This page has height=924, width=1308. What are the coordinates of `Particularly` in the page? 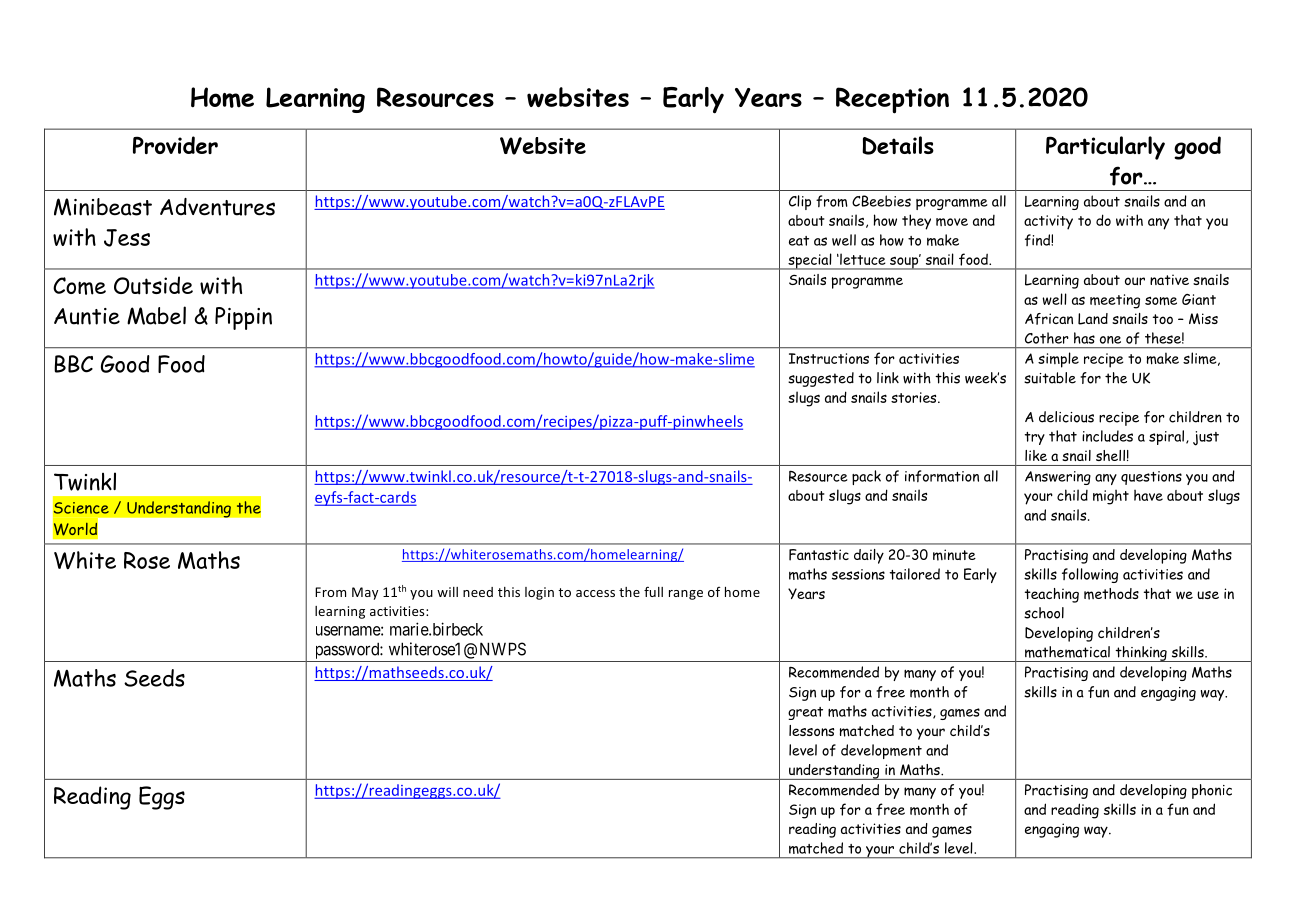 It's located at (1105, 148).
